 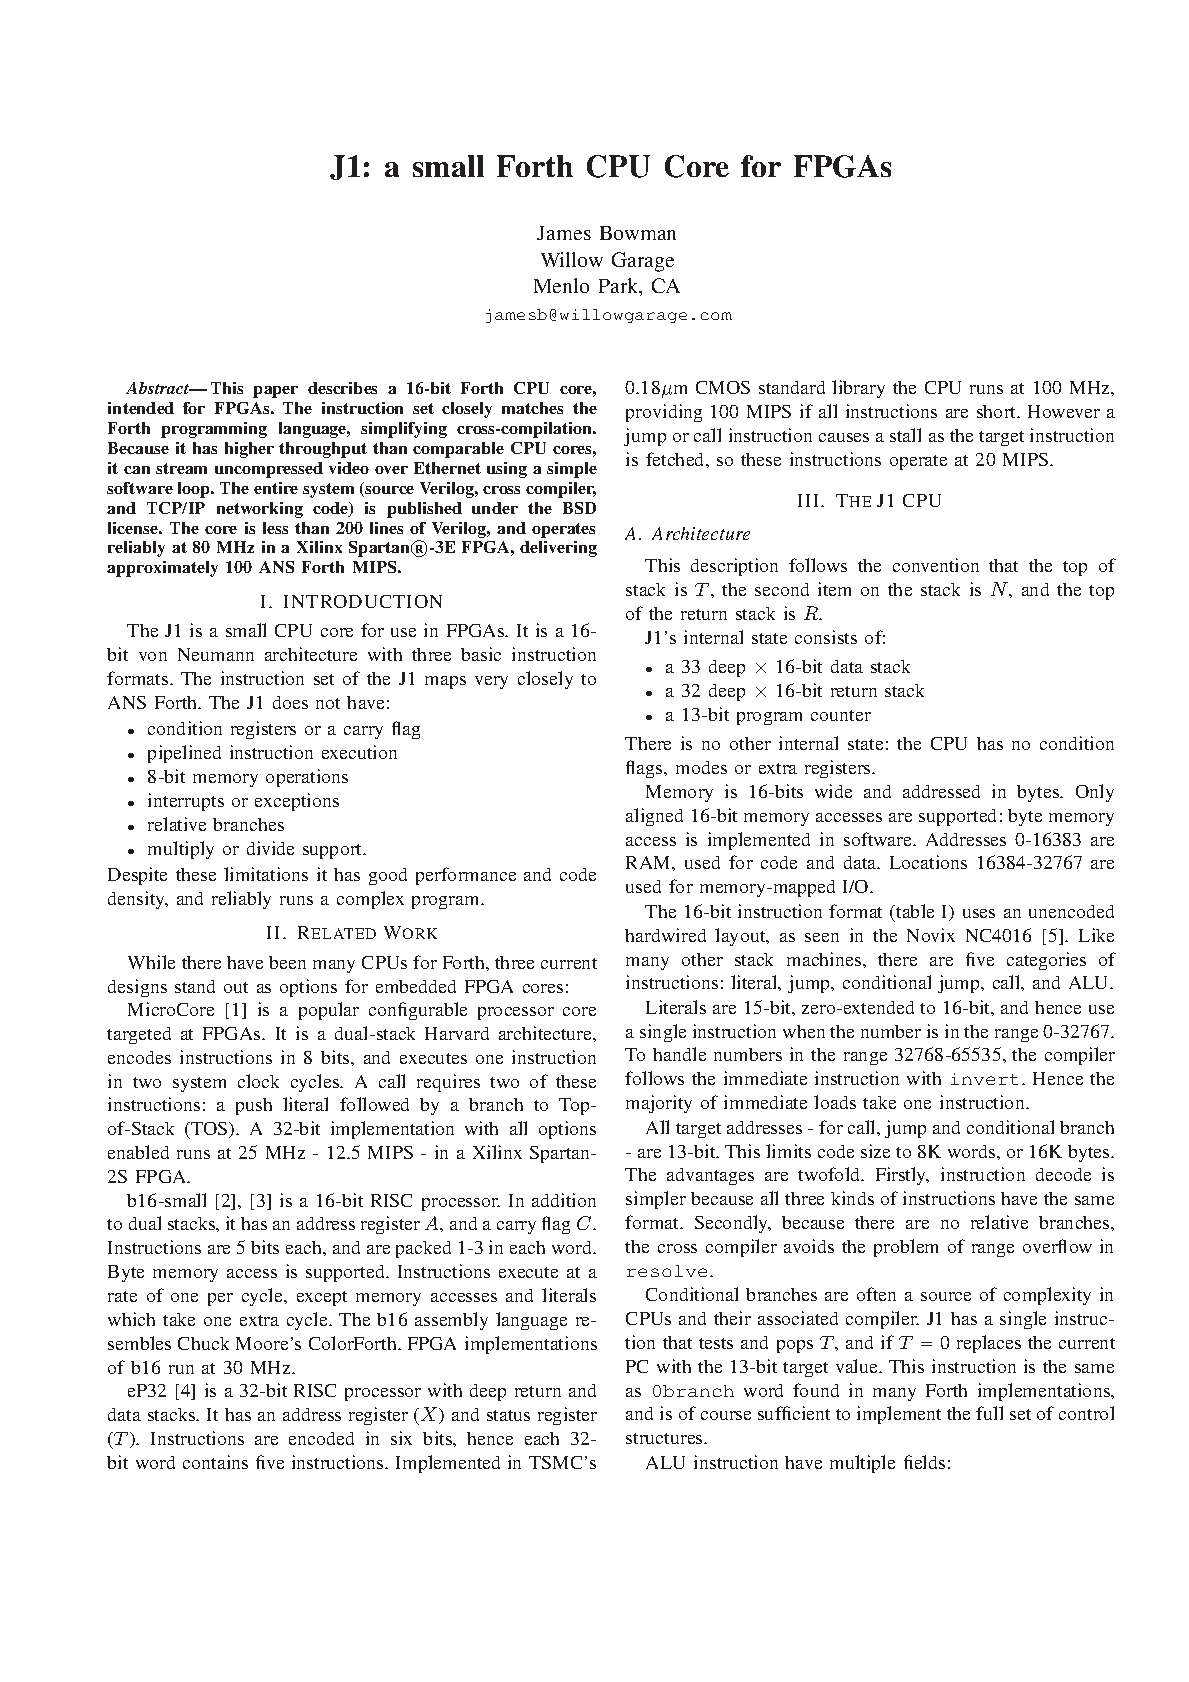 What do you see at coordinates (665, 1438) in the screenshot?
I see `structures` at bounding box center [665, 1438].
